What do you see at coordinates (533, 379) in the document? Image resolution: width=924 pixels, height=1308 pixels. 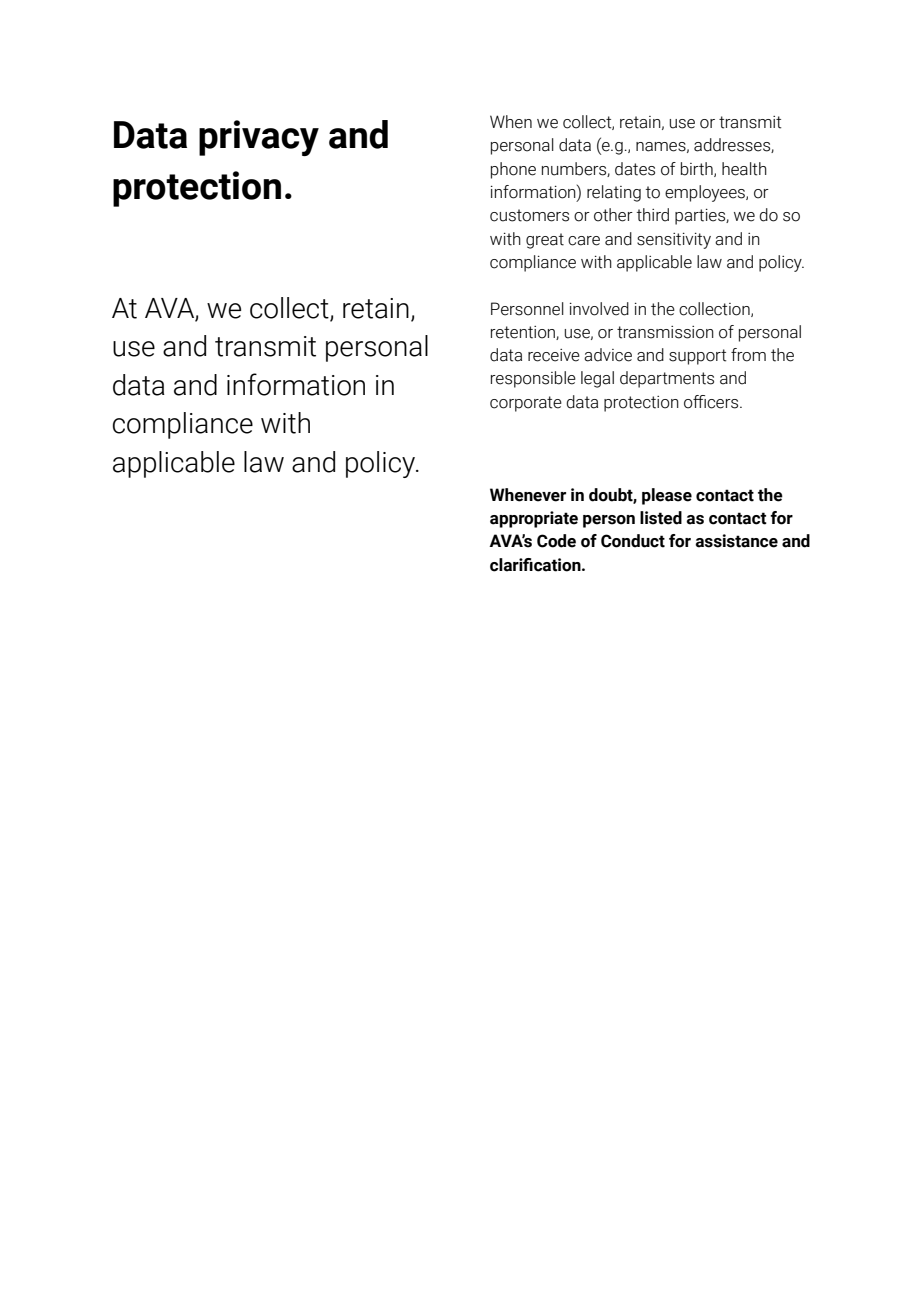 I see `responsible` at bounding box center [533, 379].
